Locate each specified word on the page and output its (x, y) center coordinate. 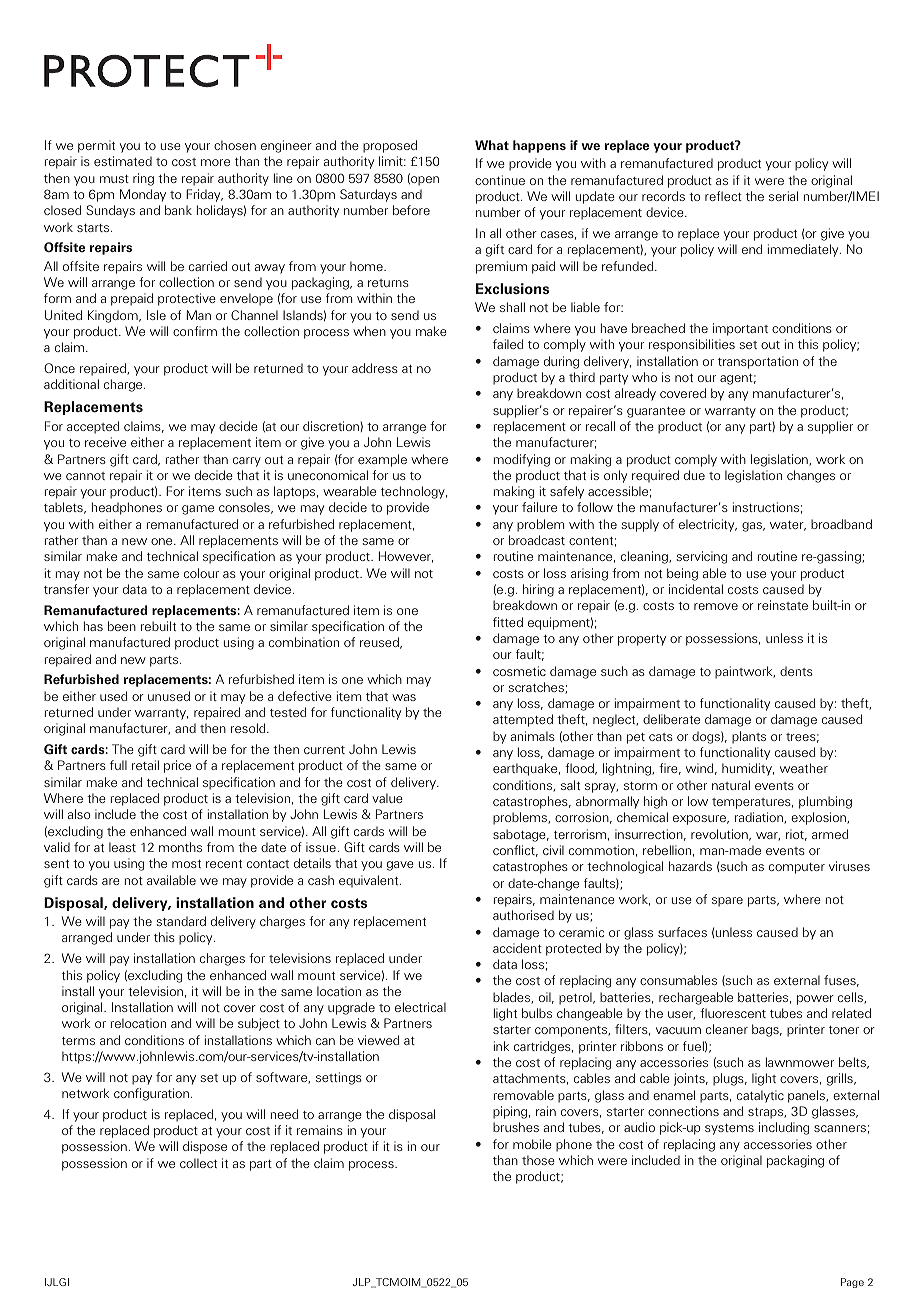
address (375, 368)
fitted (508, 622)
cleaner (727, 1029)
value (387, 798)
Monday (143, 195)
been (122, 626)
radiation (760, 818)
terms (78, 1041)
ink (501, 1046)
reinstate (783, 605)
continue (500, 180)
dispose (205, 1147)
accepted (93, 427)
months (180, 847)
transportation (758, 362)
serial (783, 196)
